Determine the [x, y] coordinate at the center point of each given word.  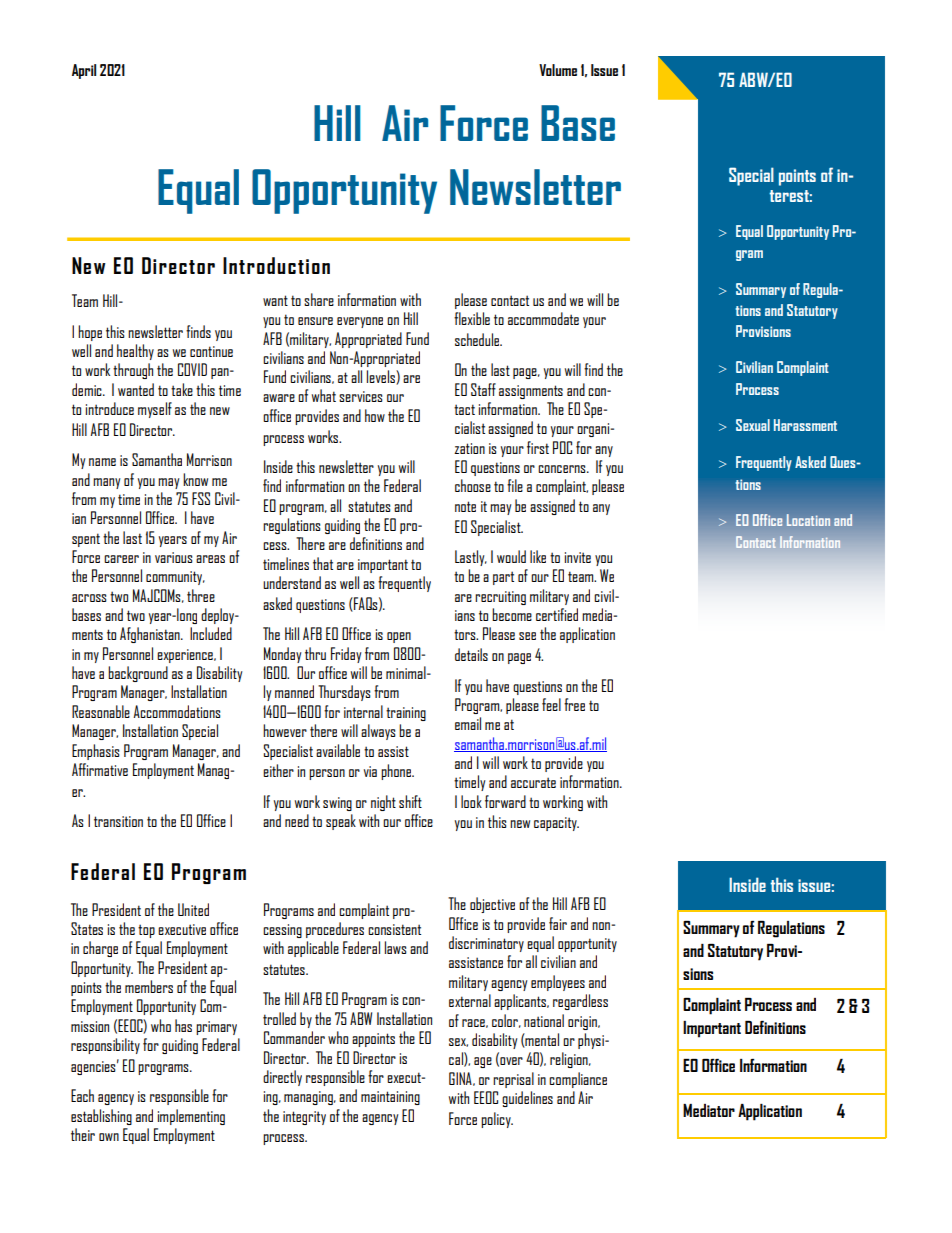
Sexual [753, 425]
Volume [558, 70]
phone [397, 772]
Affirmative [100, 769]
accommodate [543, 318]
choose [473, 485]
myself [155, 410]
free [574, 704]
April [84, 71]
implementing [191, 1117]
